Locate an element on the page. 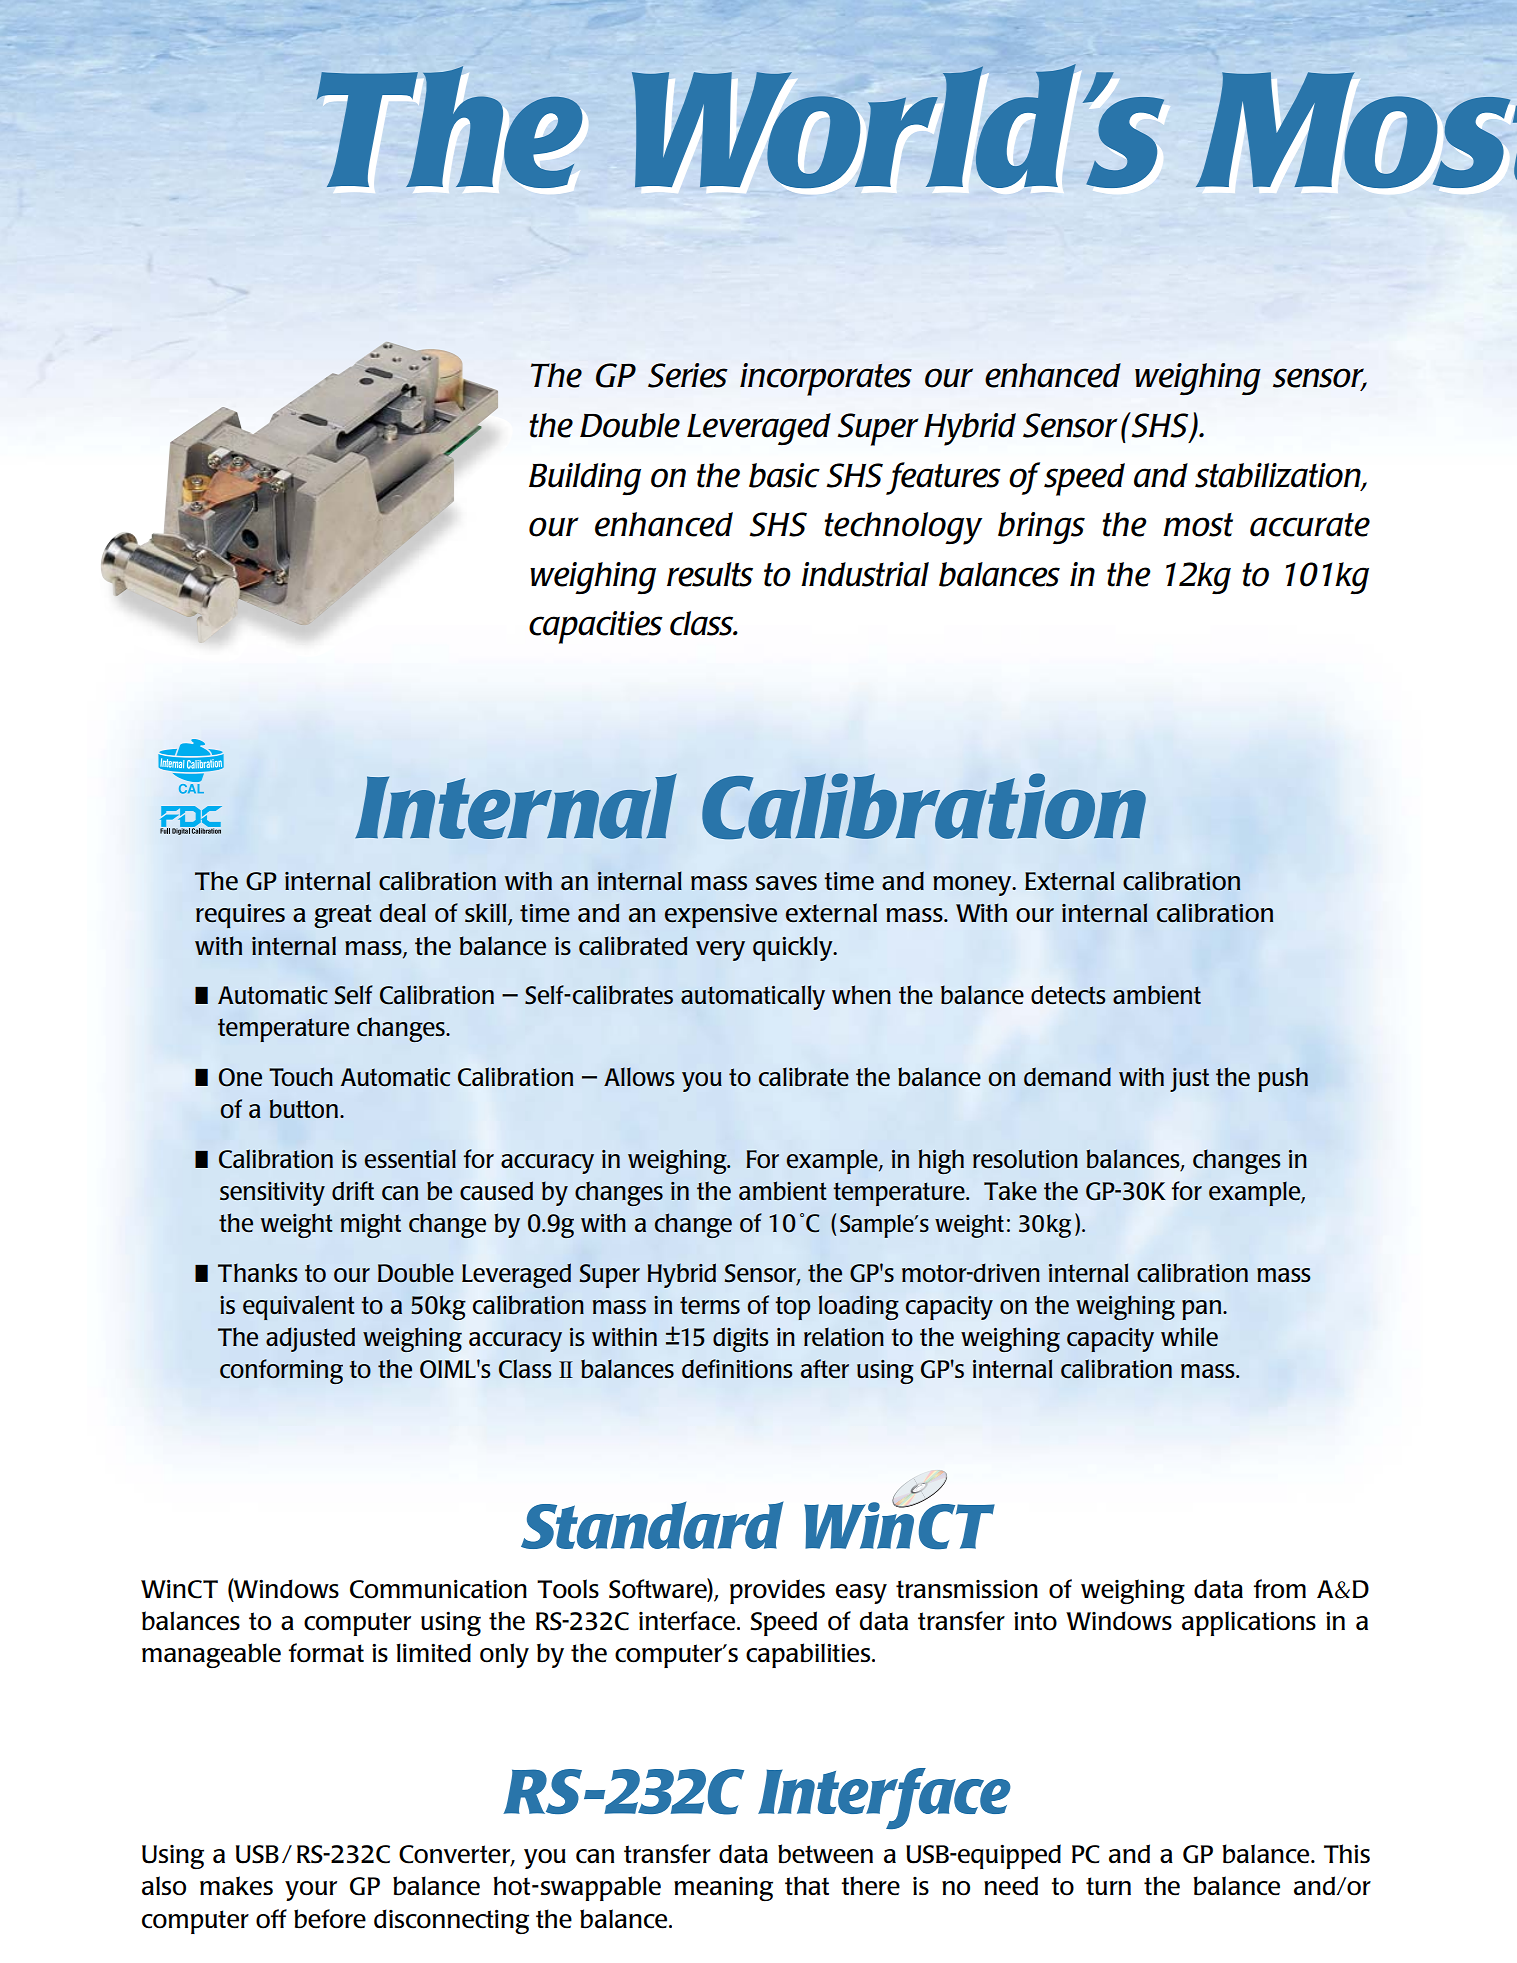 This document has width=1517, height=1963. conforming is located at coordinates (281, 1371).
